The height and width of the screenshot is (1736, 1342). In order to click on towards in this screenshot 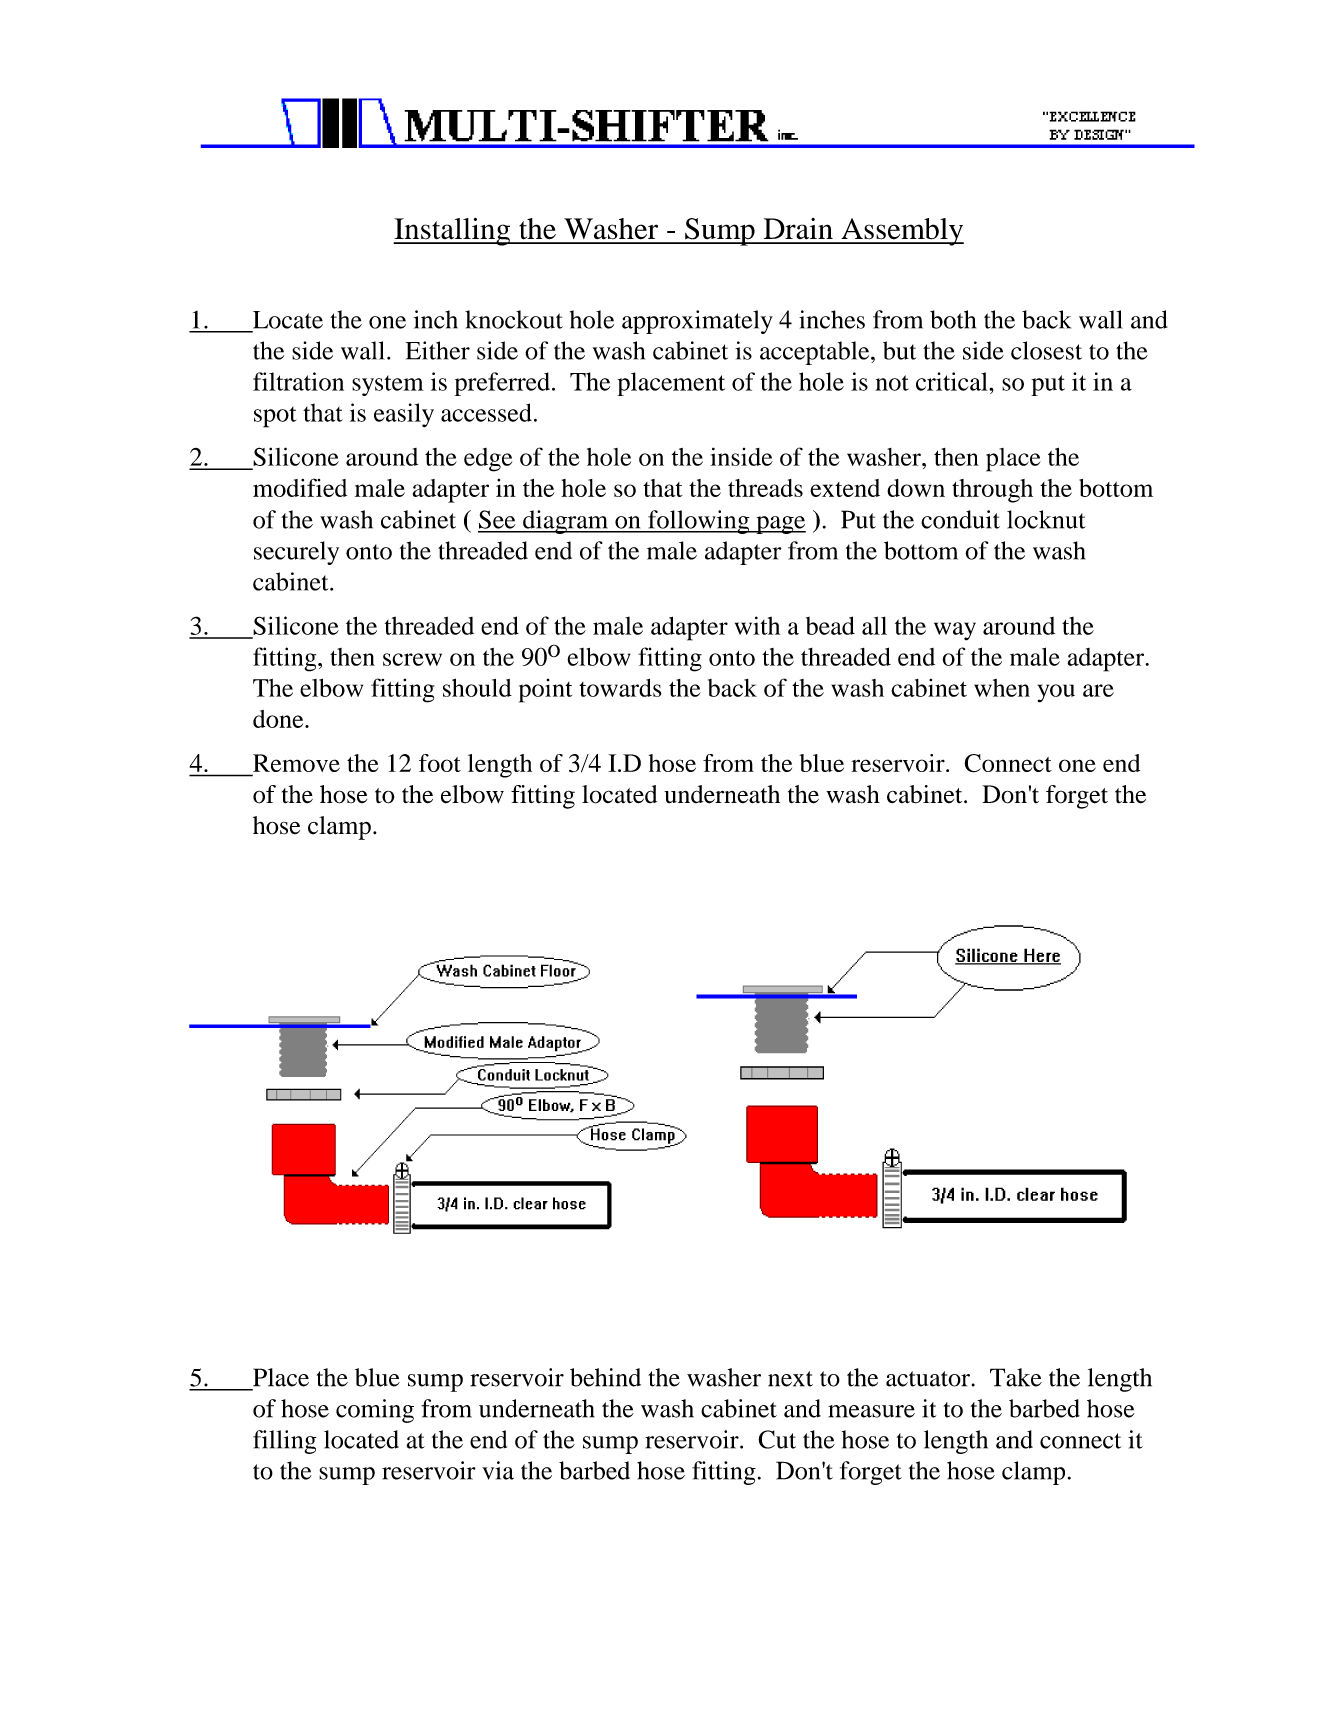, I will do `click(620, 688)`.
